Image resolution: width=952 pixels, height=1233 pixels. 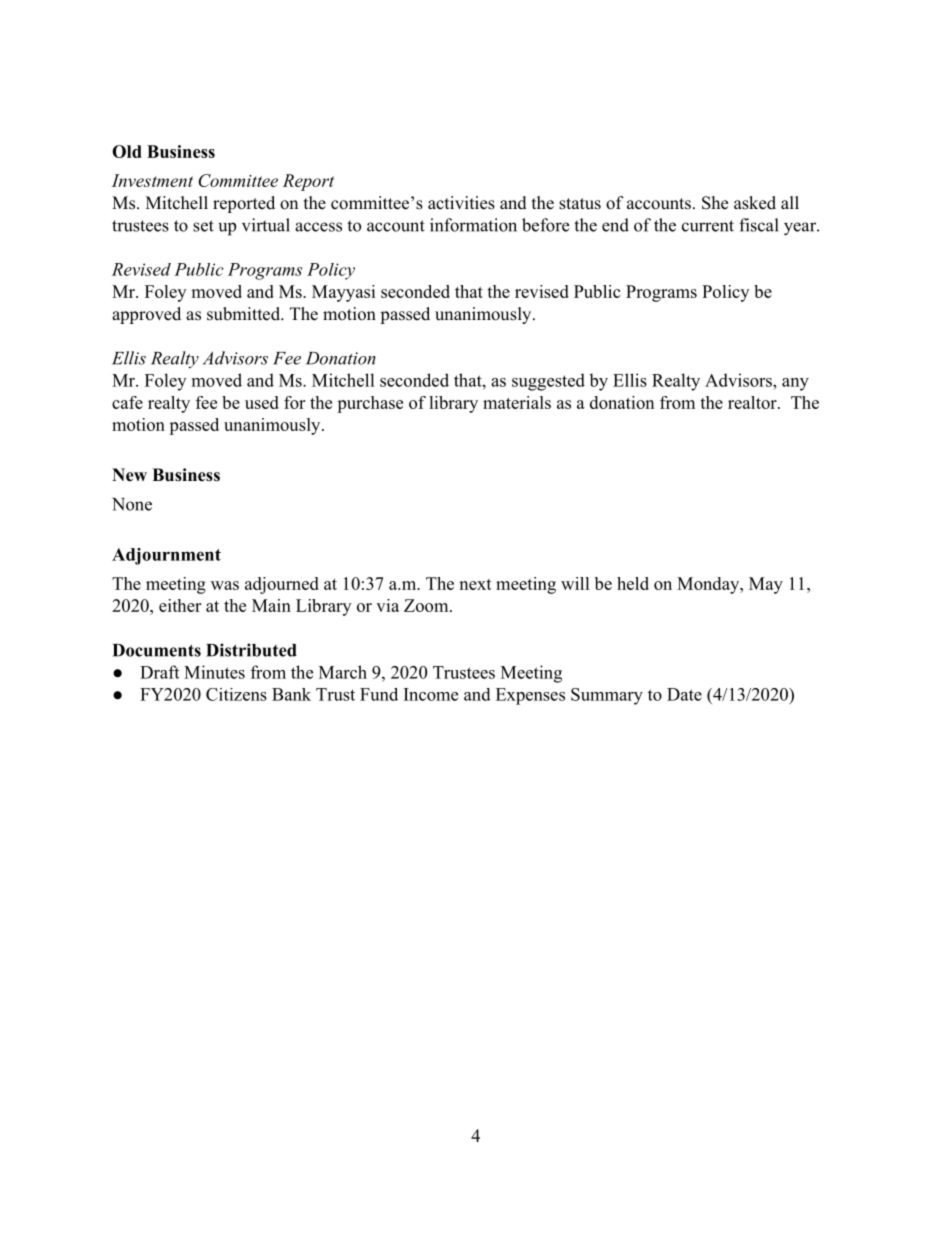 What do you see at coordinates (752, 402) in the screenshot?
I see `realtor` at bounding box center [752, 402].
